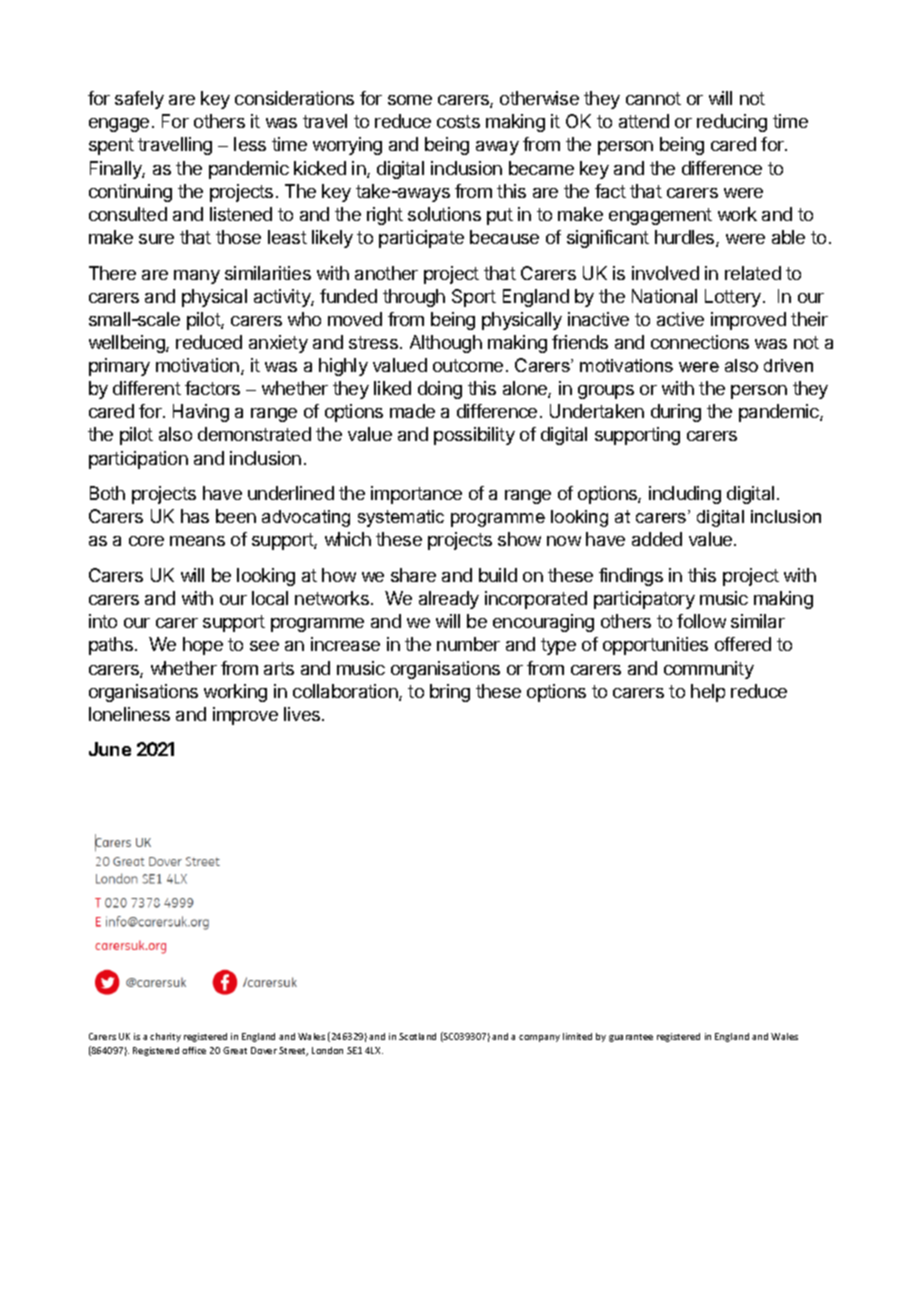 This screenshot has width=924, height=1308. What do you see at coordinates (417, 1036) in the screenshot?
I see `Scotland` at bounding box center [417, 1036].
